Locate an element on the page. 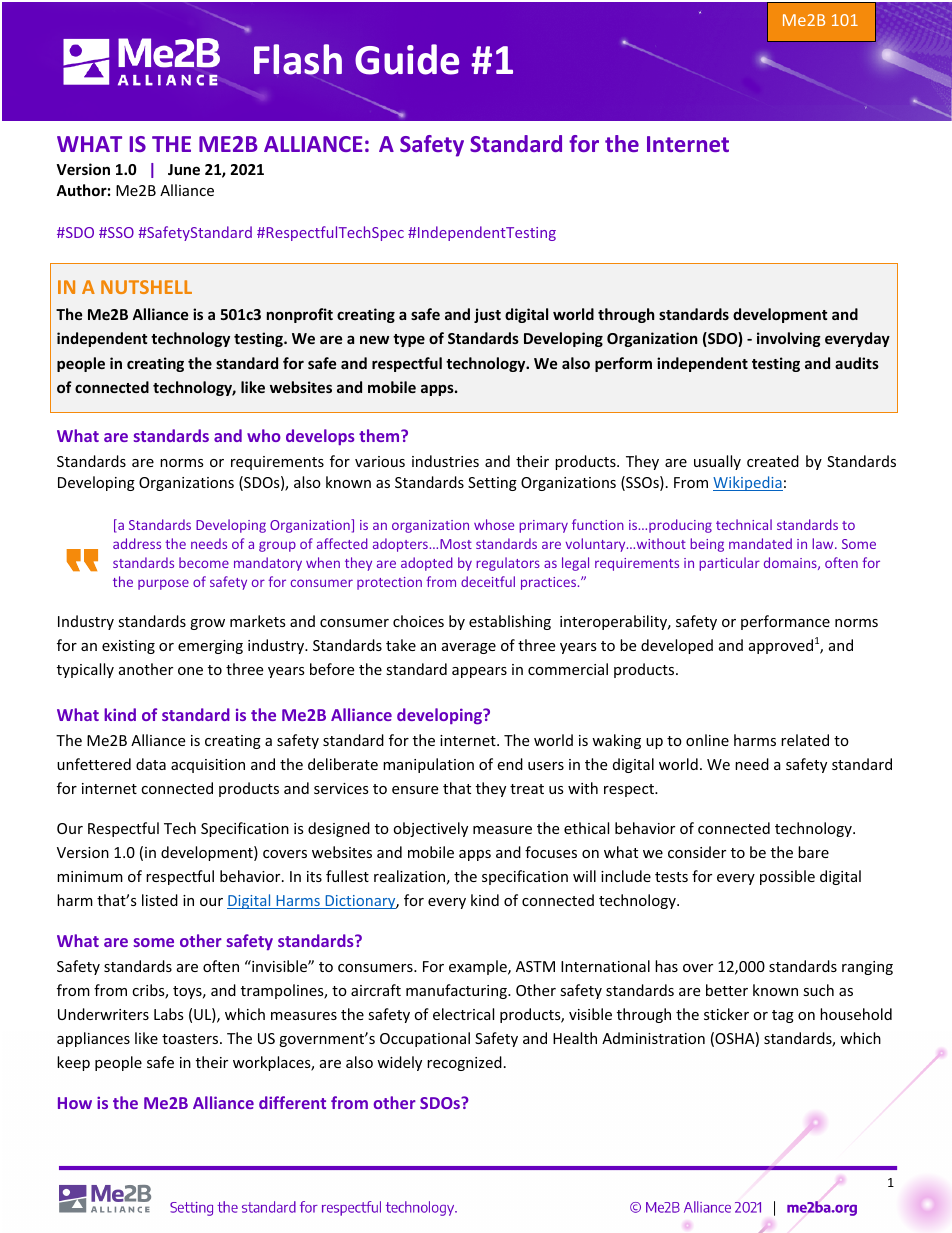  June is located at coordinates (184, 169).
